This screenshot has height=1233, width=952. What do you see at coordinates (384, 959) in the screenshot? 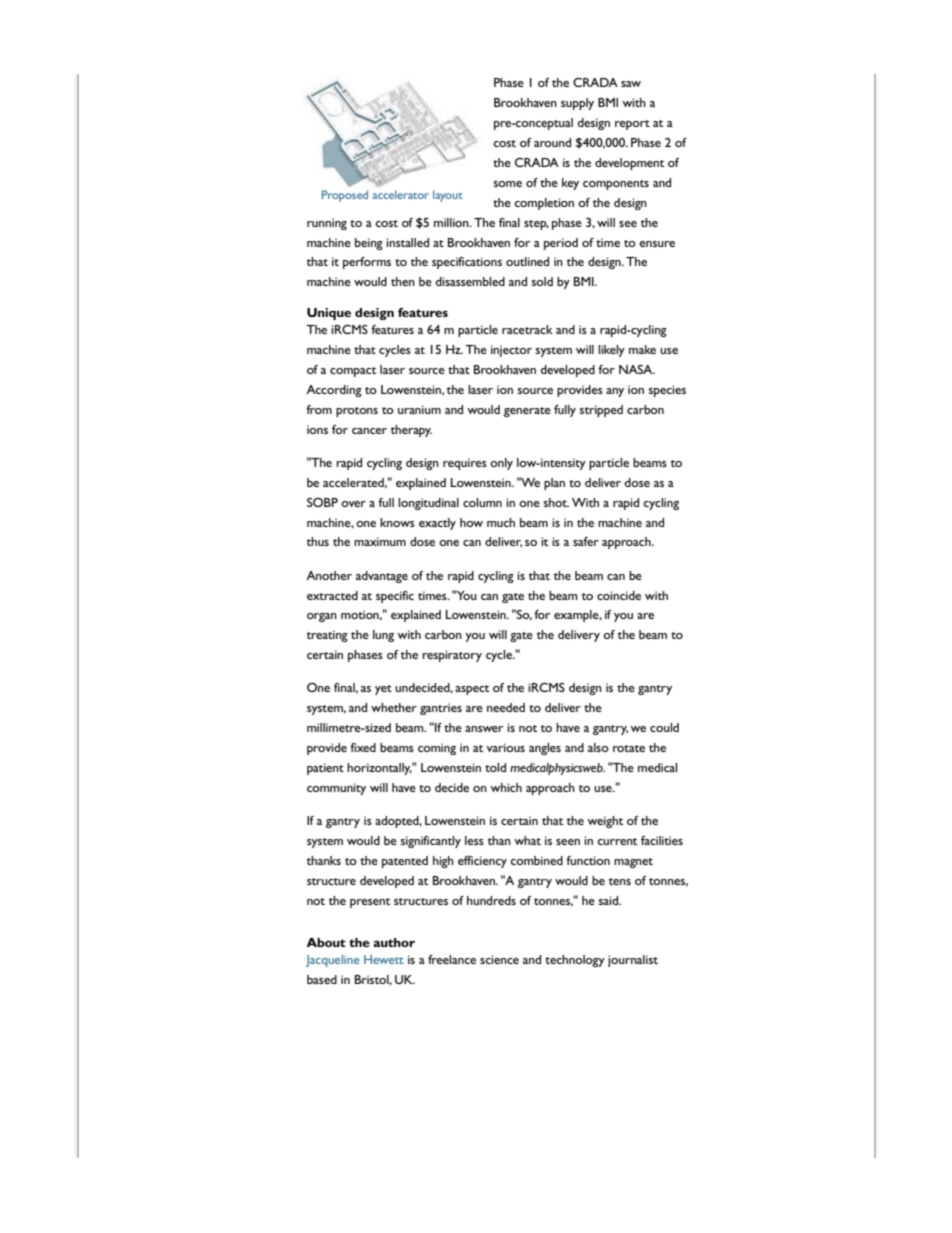
I see `Hewett` at bounding box center [384, 959].
